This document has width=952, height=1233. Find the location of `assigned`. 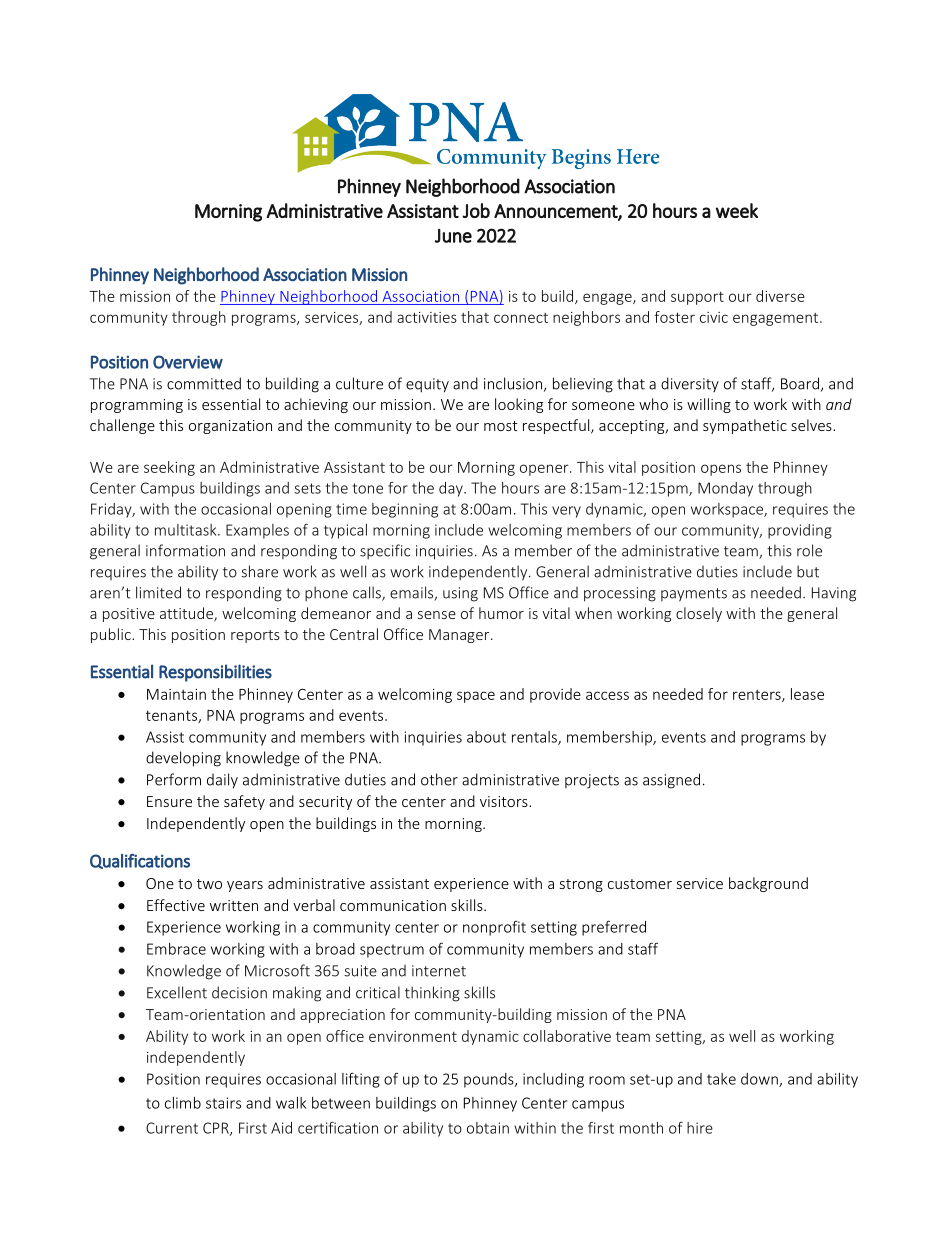

assigned is located at coordinates (671, 781).
